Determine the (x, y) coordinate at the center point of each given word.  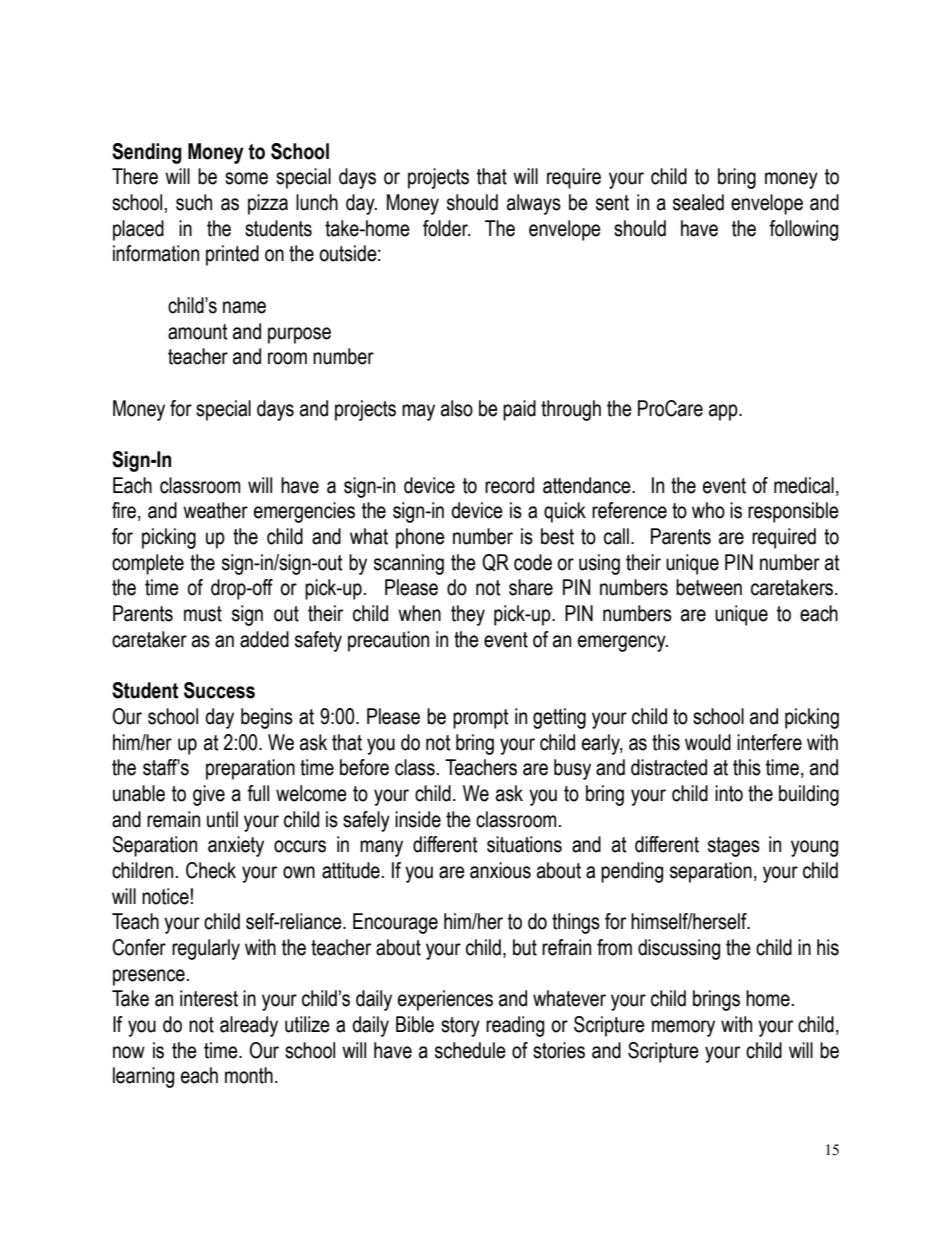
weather (215, 510)
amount (198, 332)
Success (219, 690)
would (708, 742)
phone (420, 538)
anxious (500, 870)
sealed (698, 202)
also (457, 408)
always (534, 204)
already (249, 1026)
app (724, 412)
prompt (481, 719)
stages (734, 847)
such (194, 202)
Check (211, 870)
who (708, 510)
